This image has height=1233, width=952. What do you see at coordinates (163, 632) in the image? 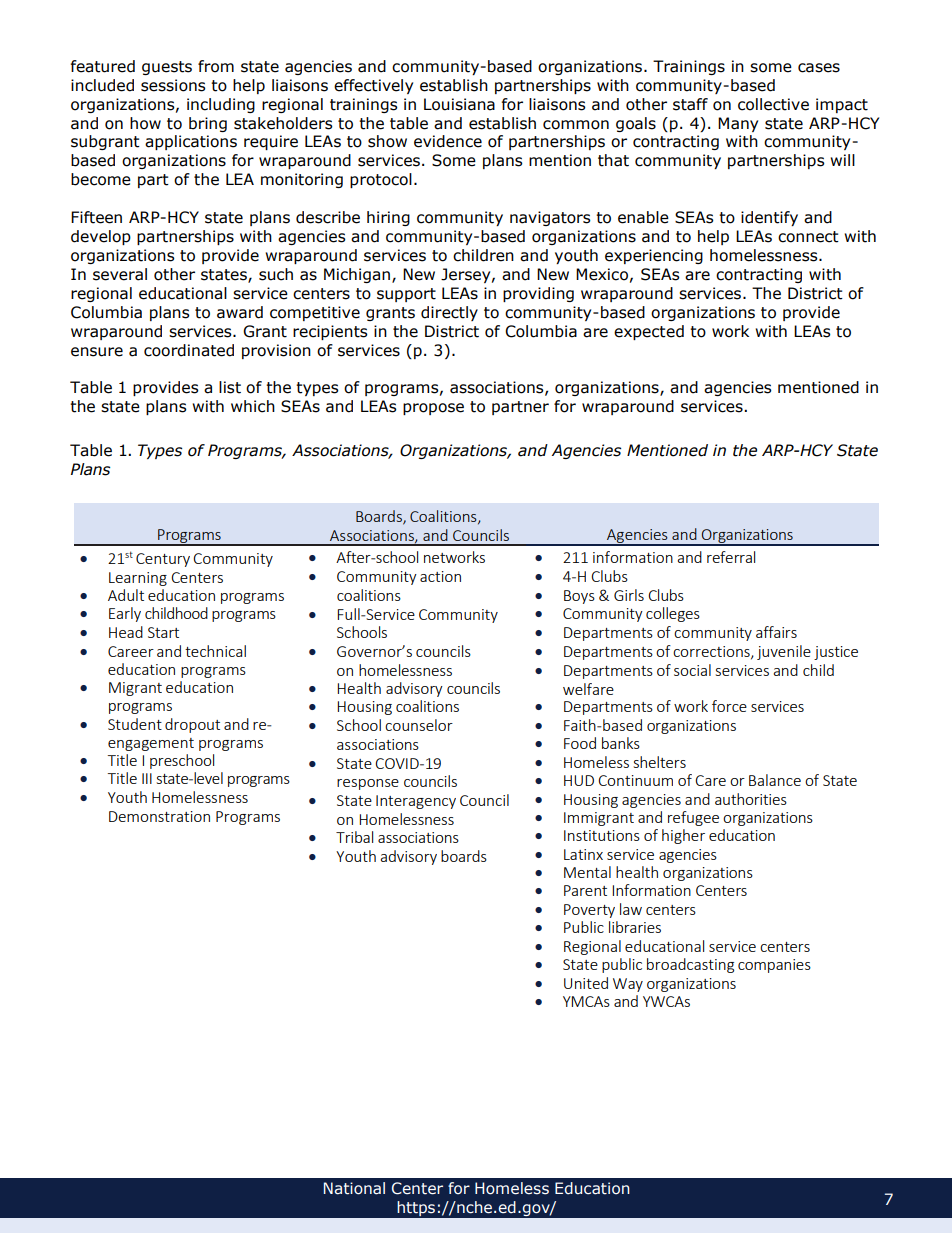
I see `Start` at bounding box center [163, 632].
